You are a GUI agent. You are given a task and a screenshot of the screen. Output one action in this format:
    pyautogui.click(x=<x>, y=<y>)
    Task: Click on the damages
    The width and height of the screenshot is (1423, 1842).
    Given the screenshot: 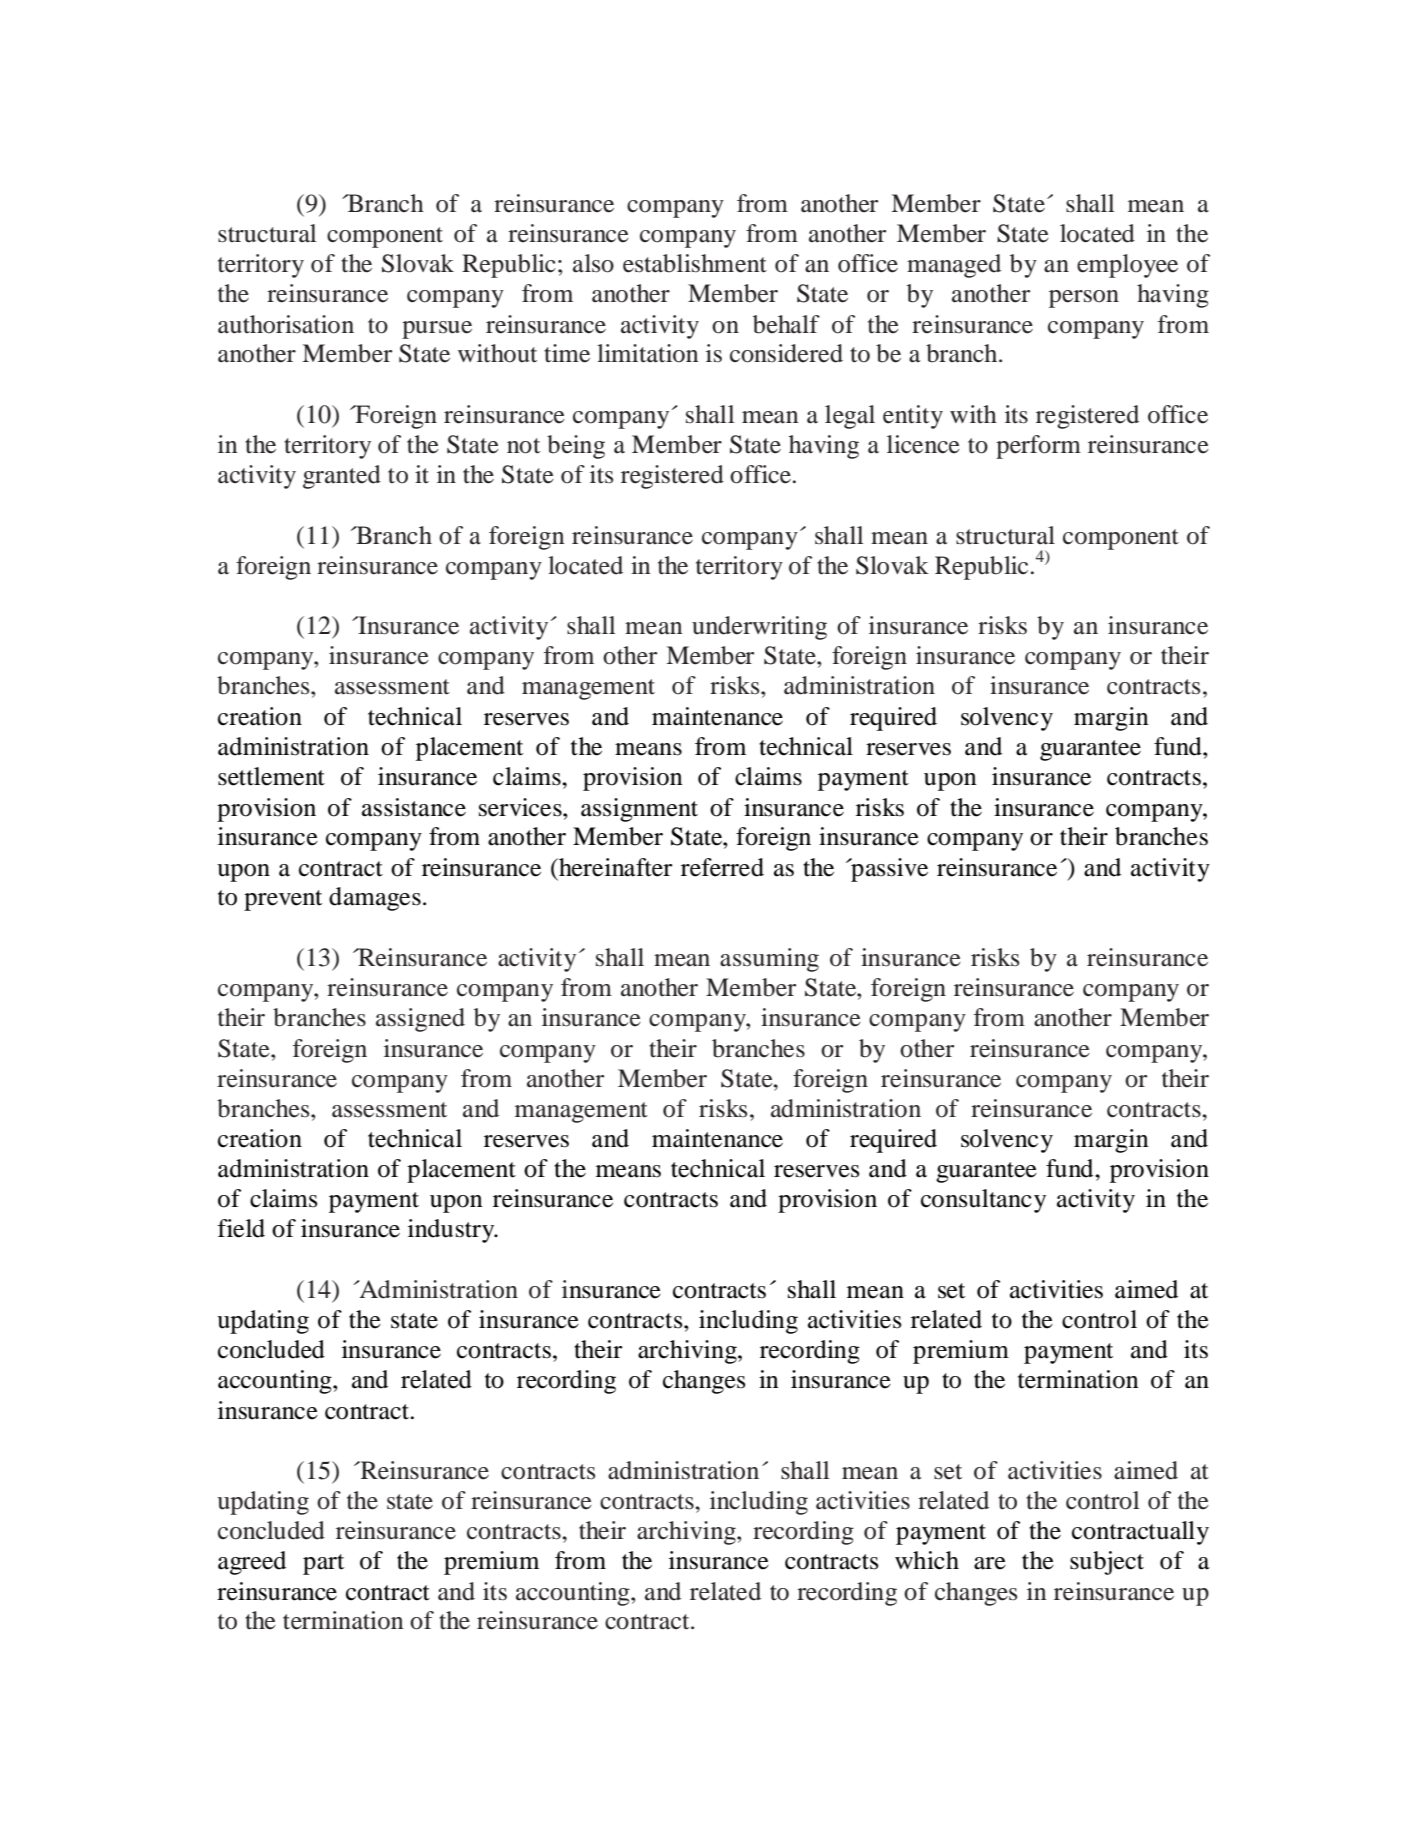 What is the action you would take?
    pyautogui.click(x=375, y=899)
